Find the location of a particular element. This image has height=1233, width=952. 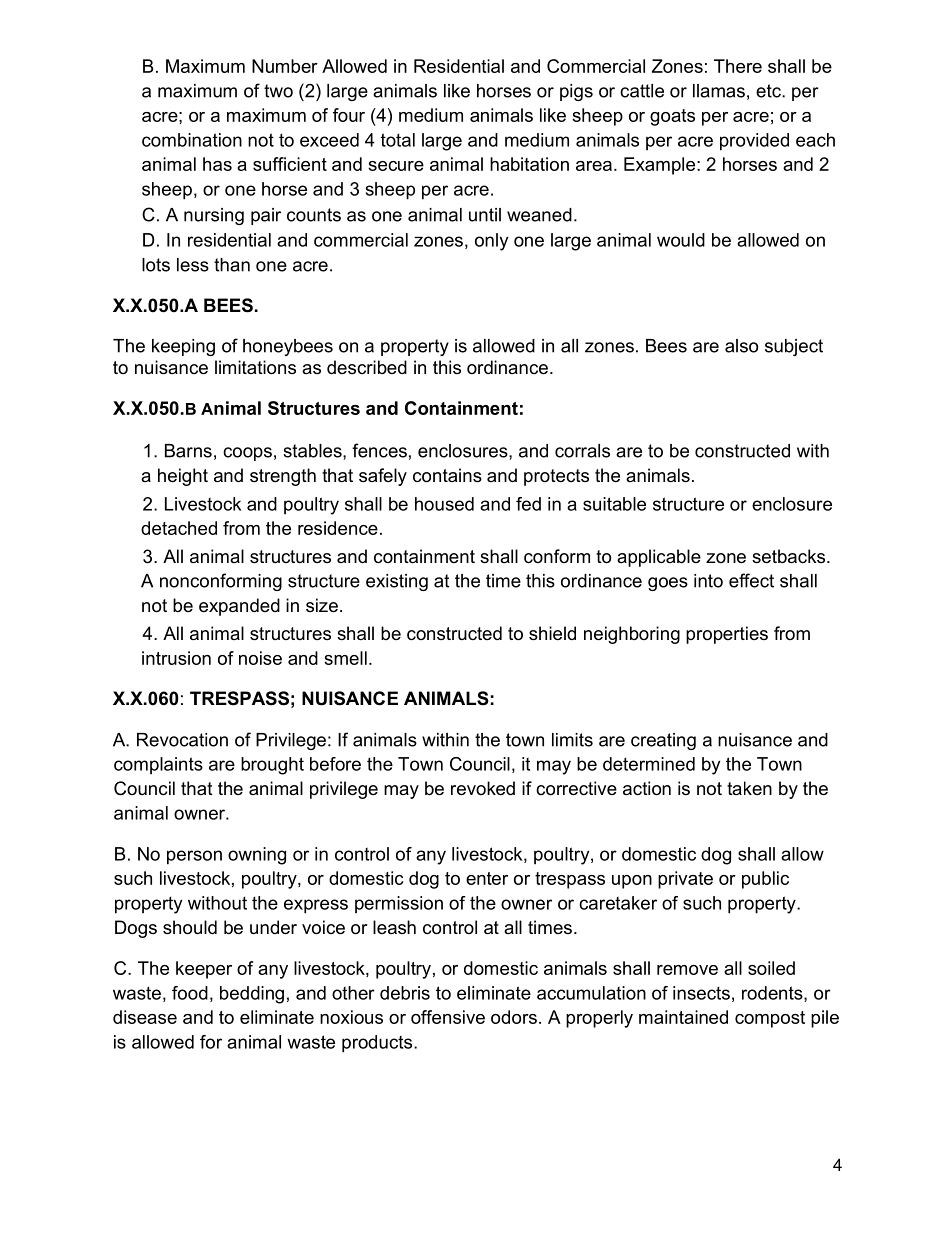

effect is located at coordinates (751, 580).
